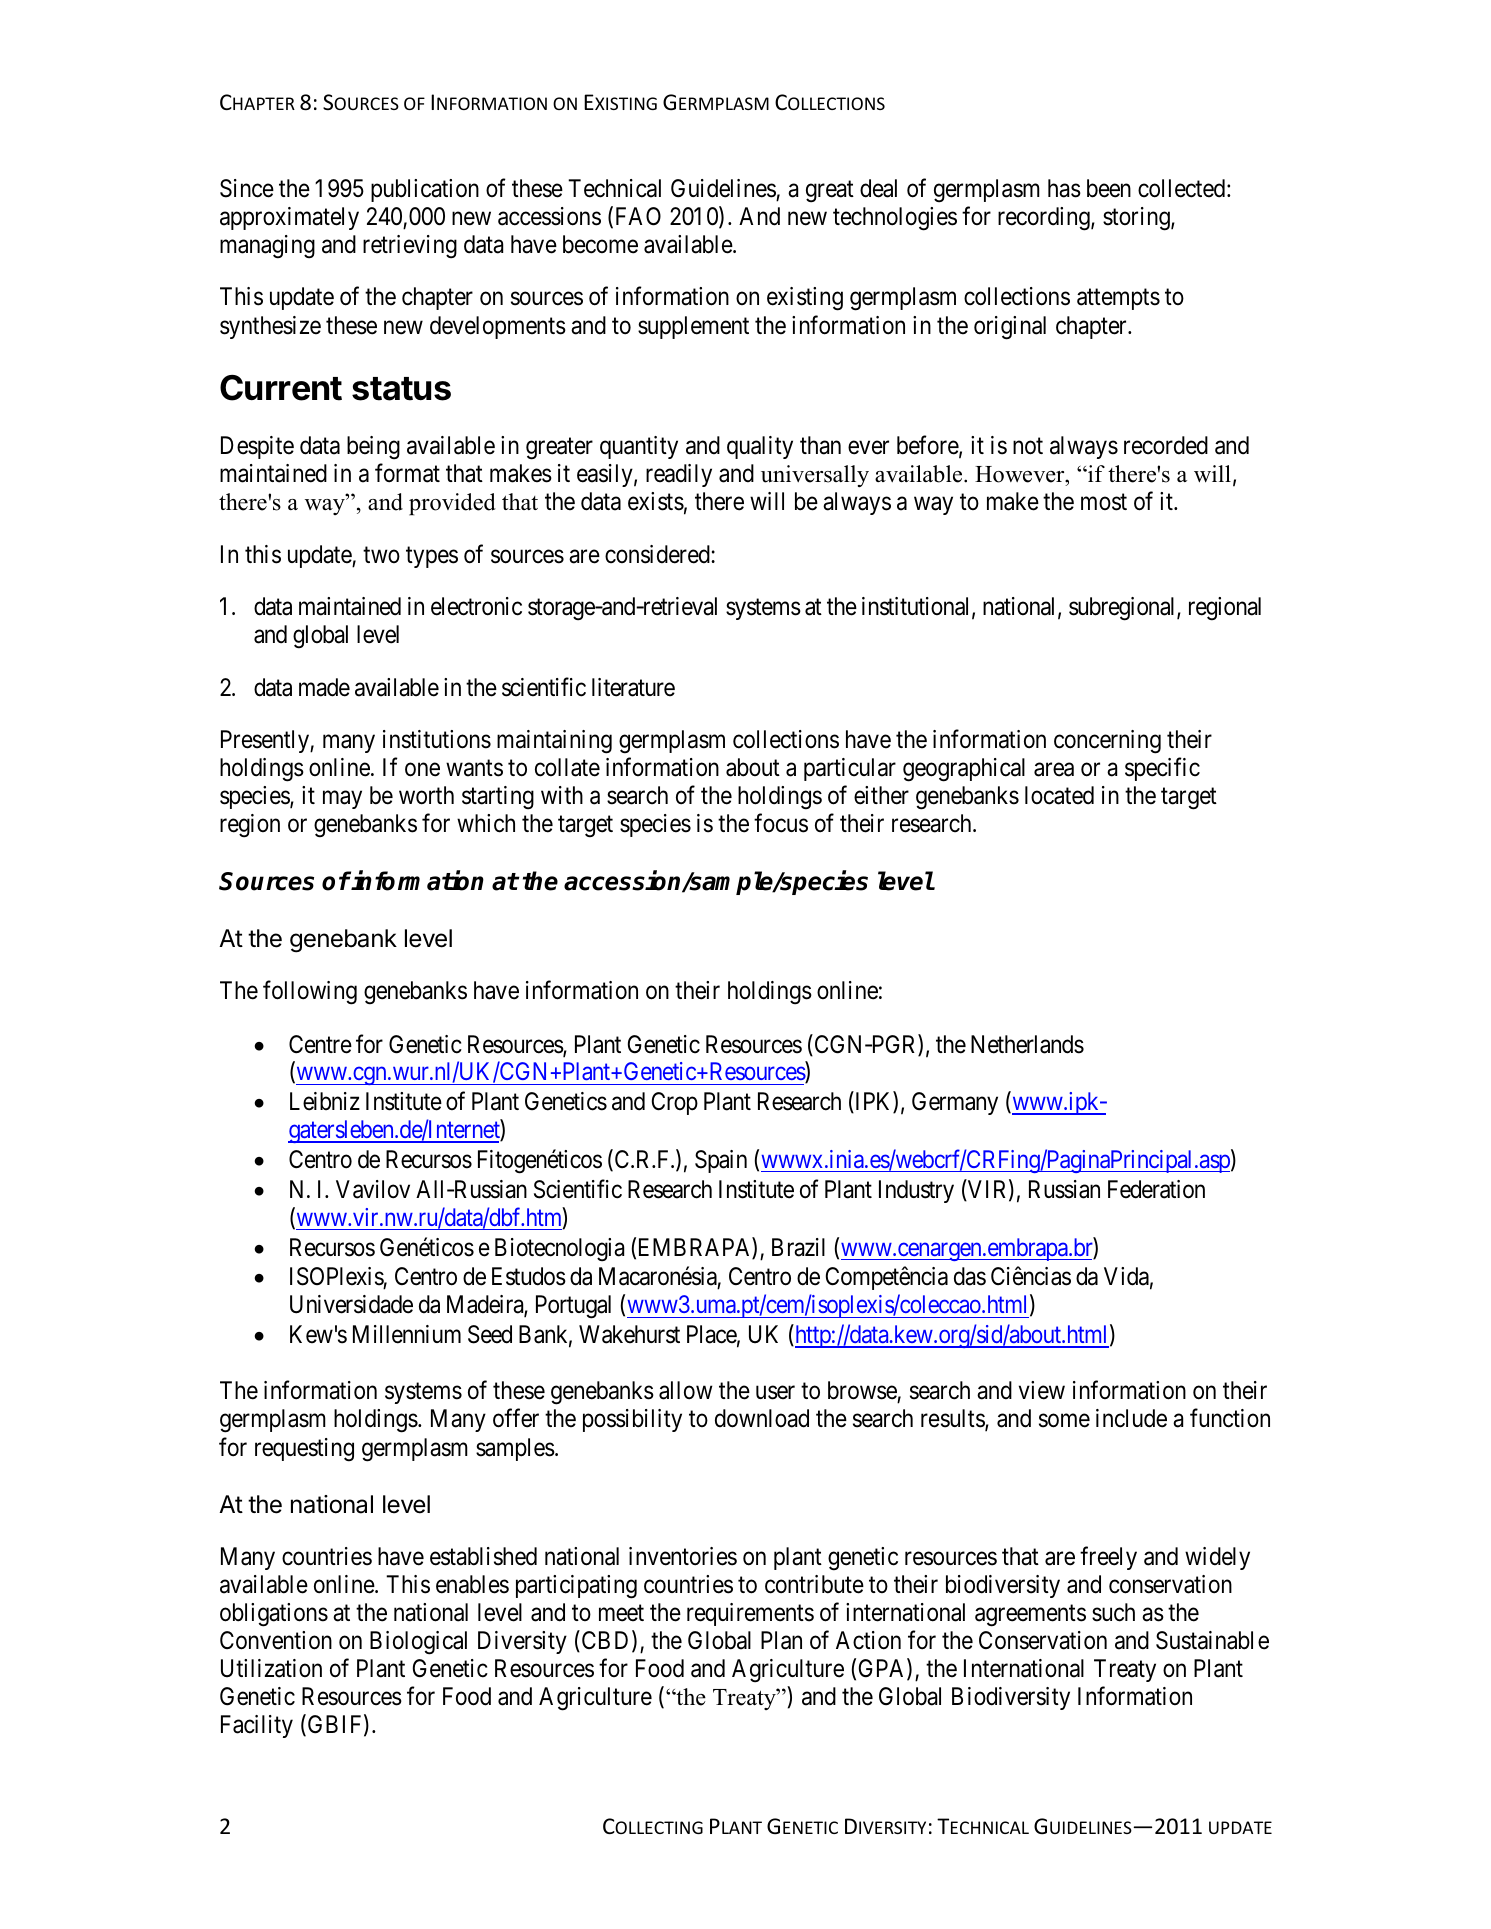 This screenshot has width=1491, height=1929. I want to click on Action, so click(868, 1640).
